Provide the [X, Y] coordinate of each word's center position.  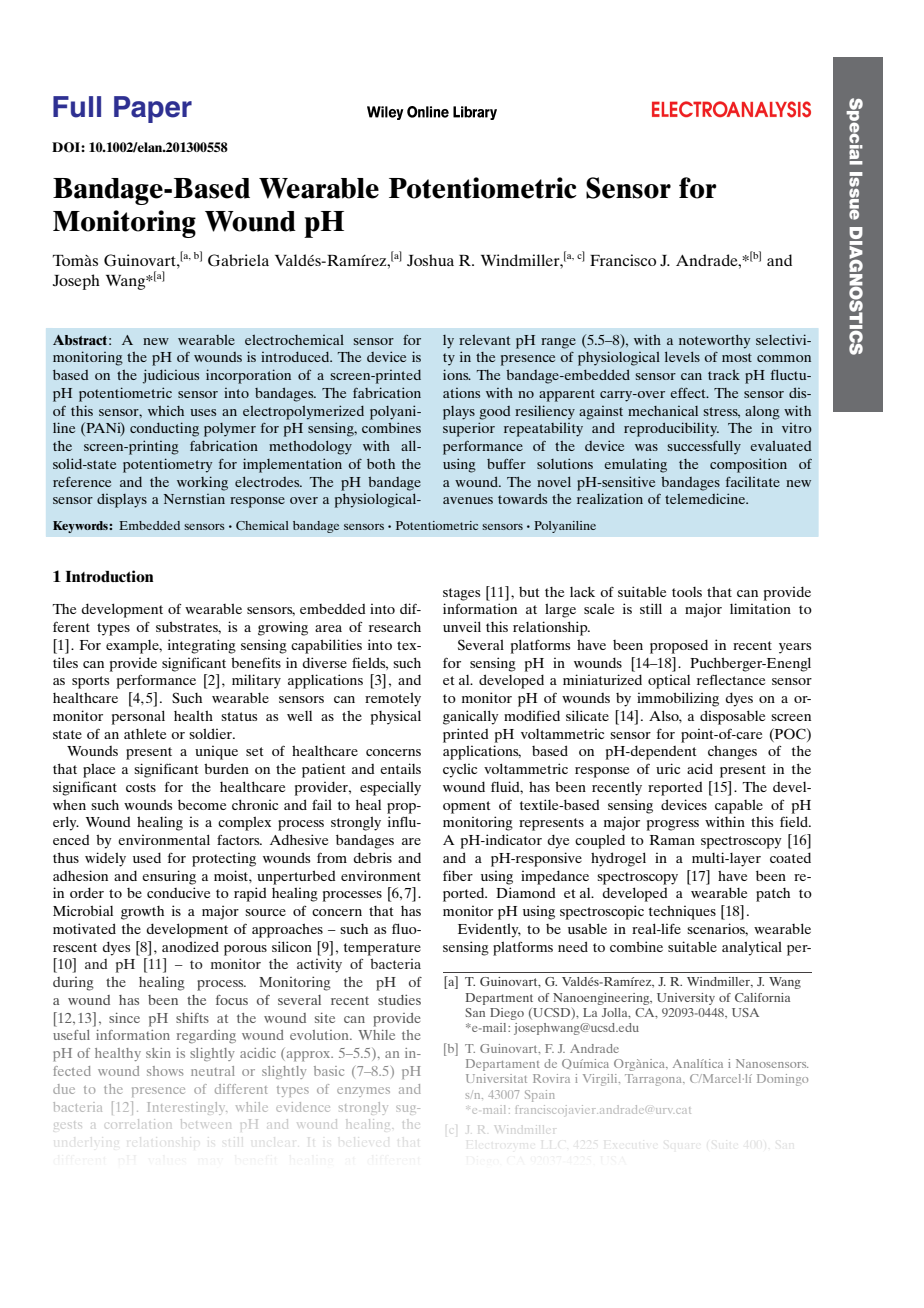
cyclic [460, 770]
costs [141, 787]
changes [732, 753]
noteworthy [714, 342]
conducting [164, 429]
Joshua [430, 260]
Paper [153, 109]
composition [748, 465]
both [381, 464]
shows [165, 1071]
